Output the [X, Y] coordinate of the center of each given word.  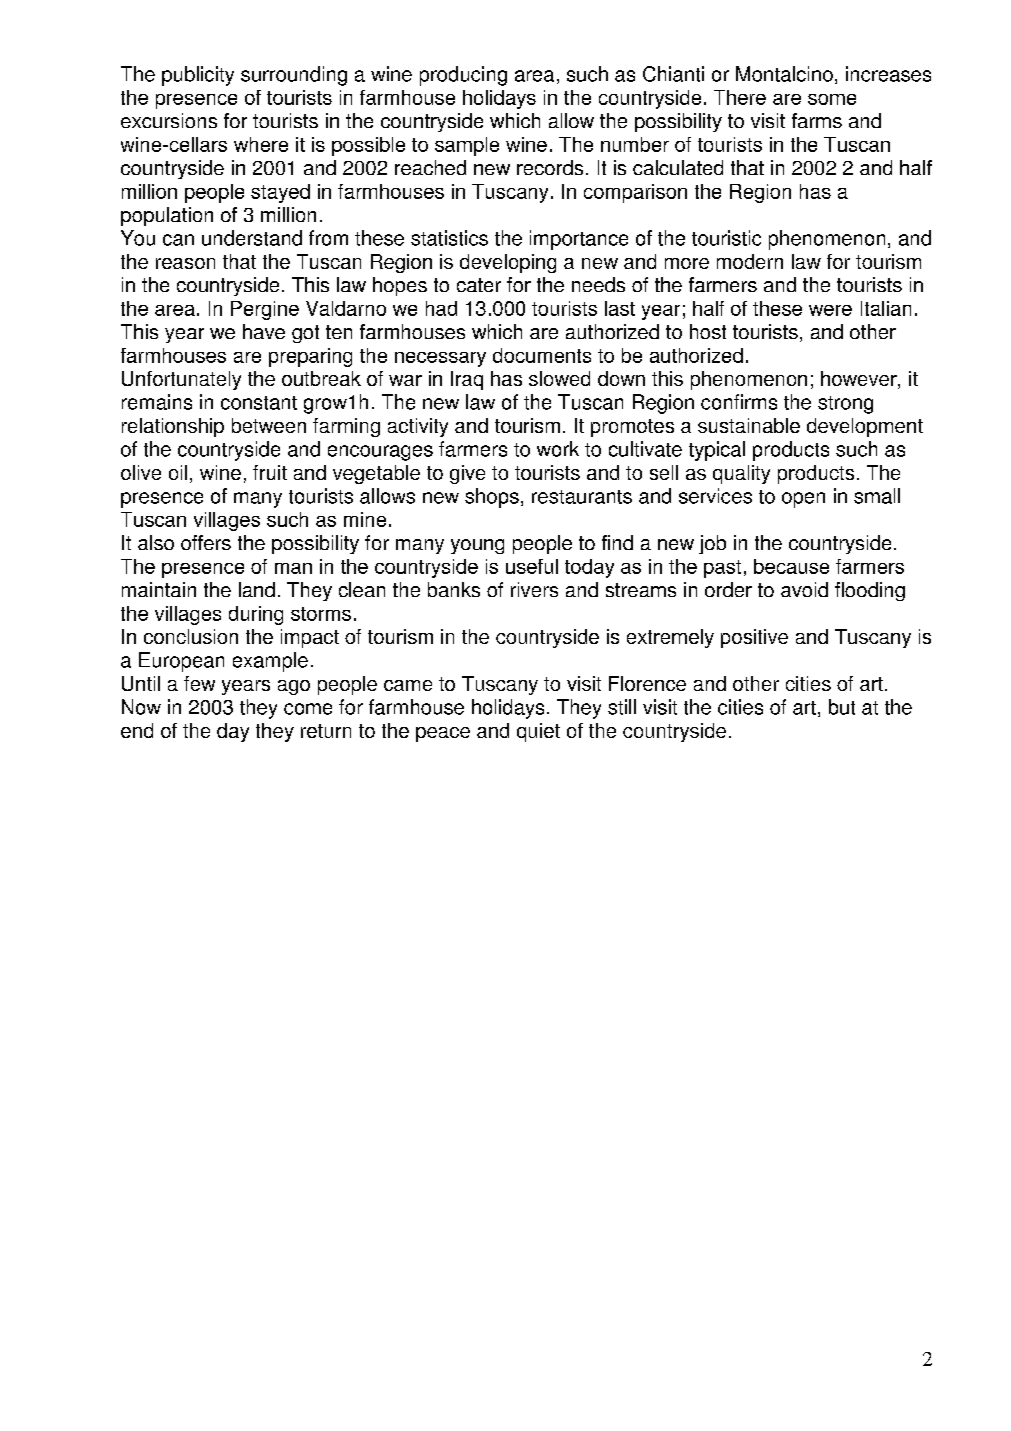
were [830, 310]
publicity [198, 76]
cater [479, 285]
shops [492, 498]
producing [463, 76]
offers [206, 542]
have [264, 331]
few [199, 683]
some [832, 99]
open [803, 500]
